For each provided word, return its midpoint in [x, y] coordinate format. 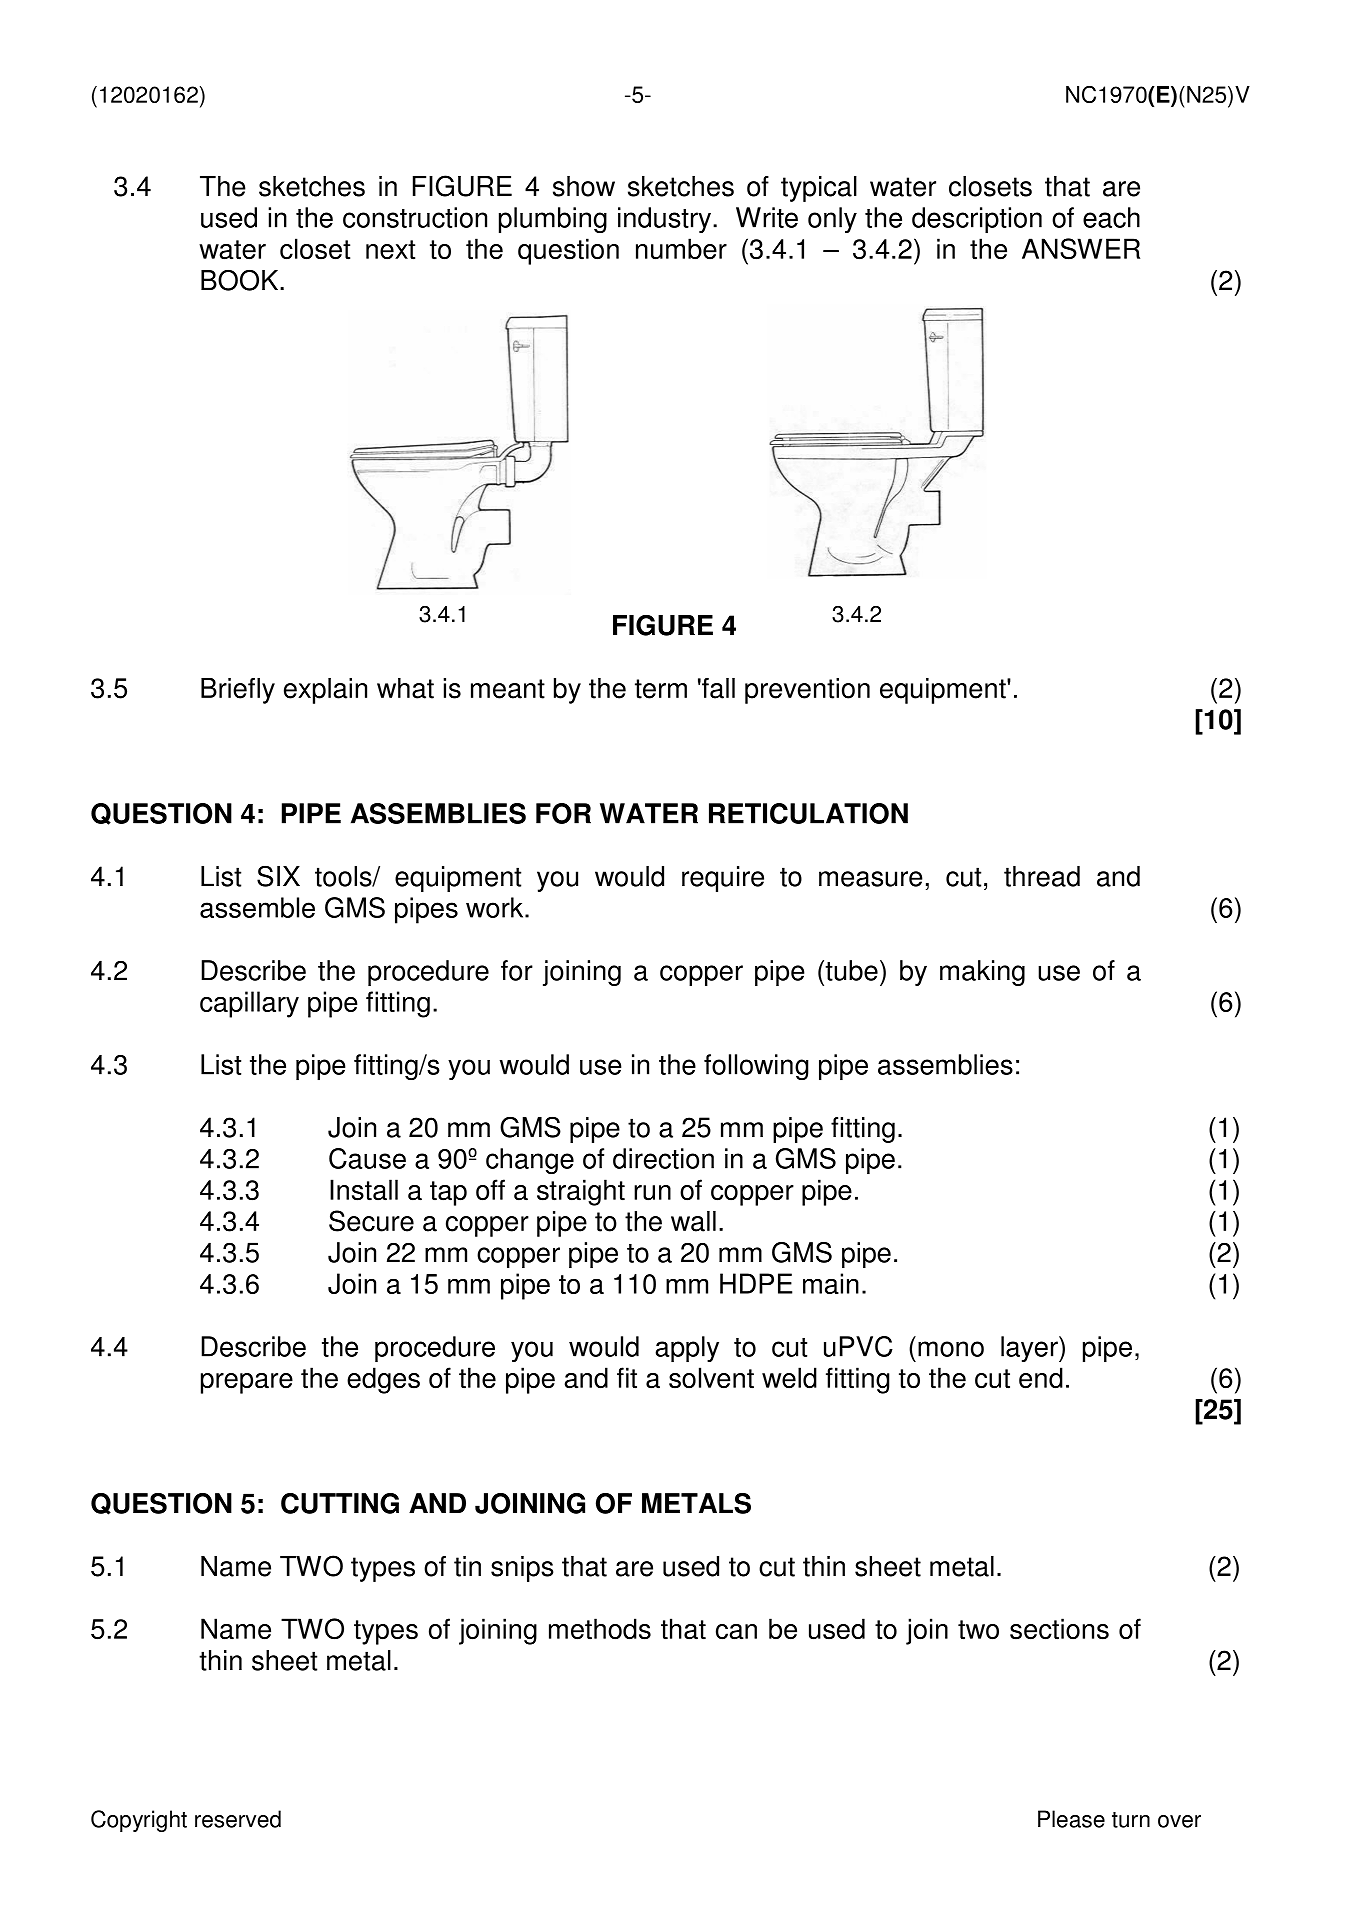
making [982, 973]
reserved [238, 1819]
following [756, 1067]
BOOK [241, 280]
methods [600, 1629]
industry [666, 220]
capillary [249, 1004]
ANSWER [1081, 249]
